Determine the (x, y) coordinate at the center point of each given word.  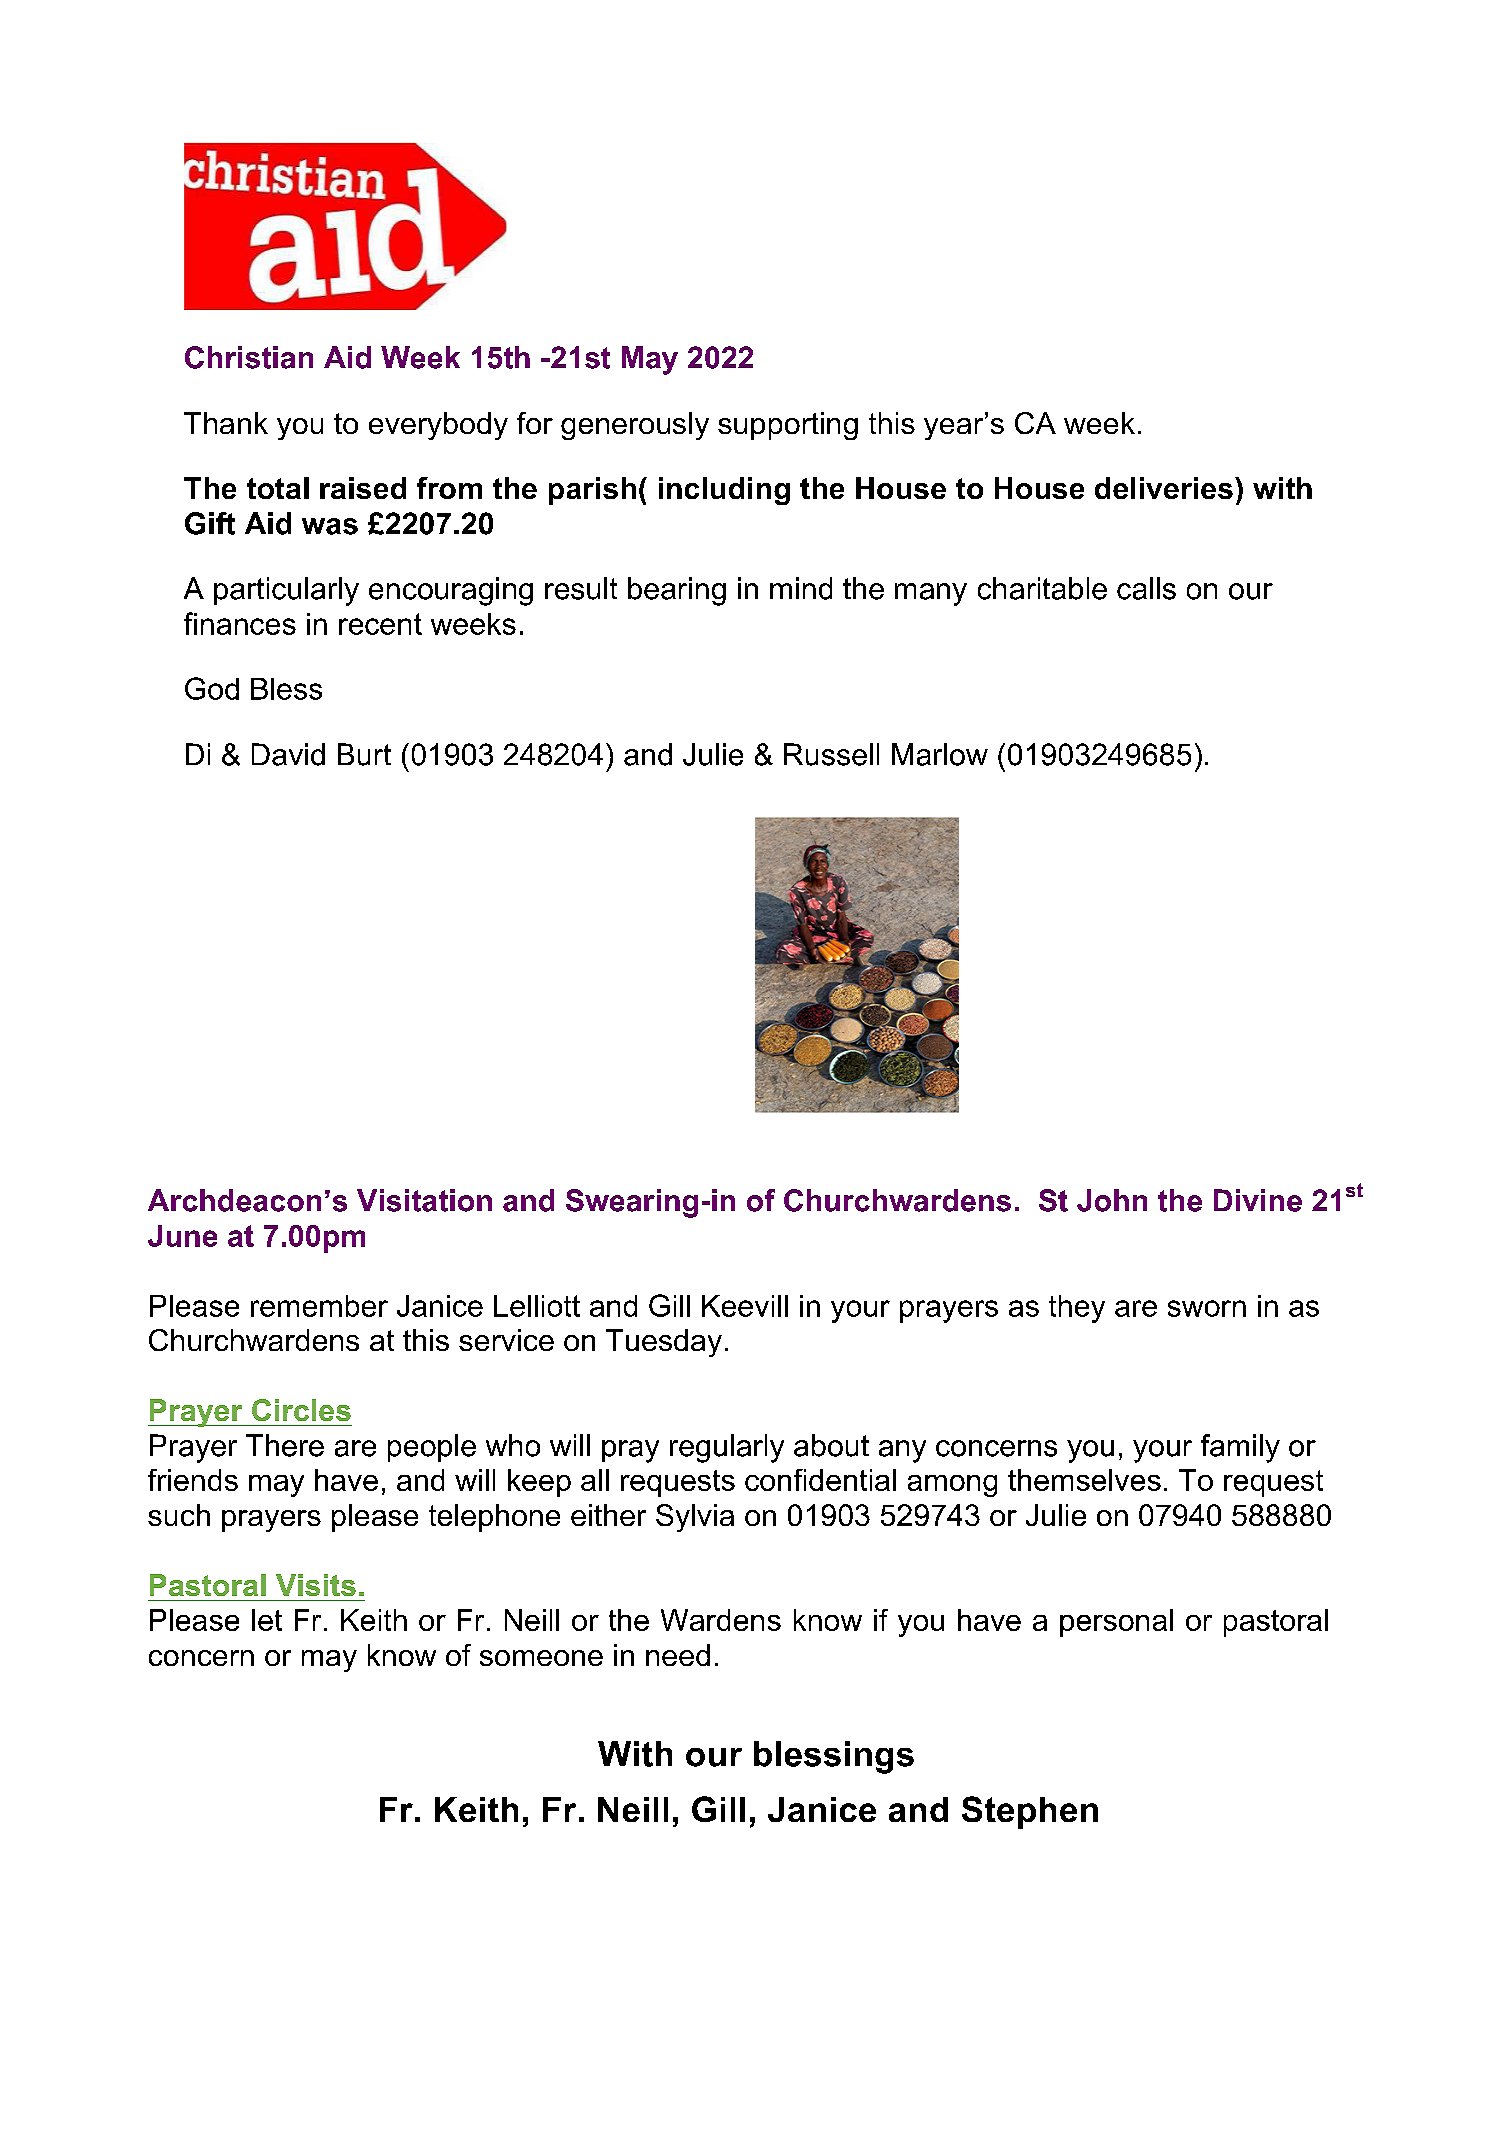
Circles (301, 1410)
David (288, 754)
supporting (788, 426)
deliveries (1164, 488)
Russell (831, 754)
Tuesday (664, 1343)
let (267, 1620)
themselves (1084, 1480)
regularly (727, 1448)
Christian (249, 357)
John (1112, 1200)
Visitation (424, 1200)
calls (1146, 588)
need (678, 1655)
